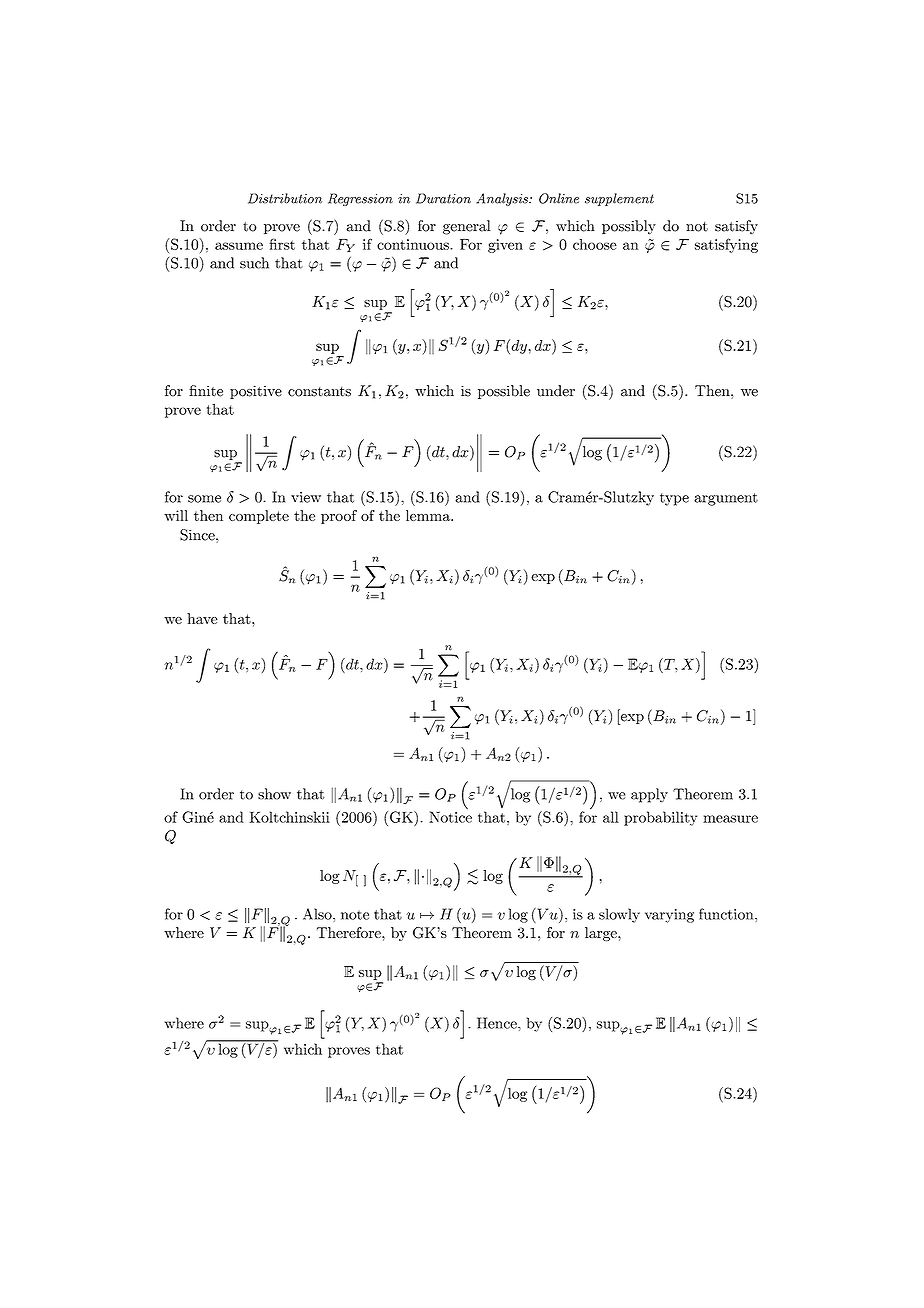 This screenshot has width=924, height=1308. I want to click on lemma, so click(429, 515).
